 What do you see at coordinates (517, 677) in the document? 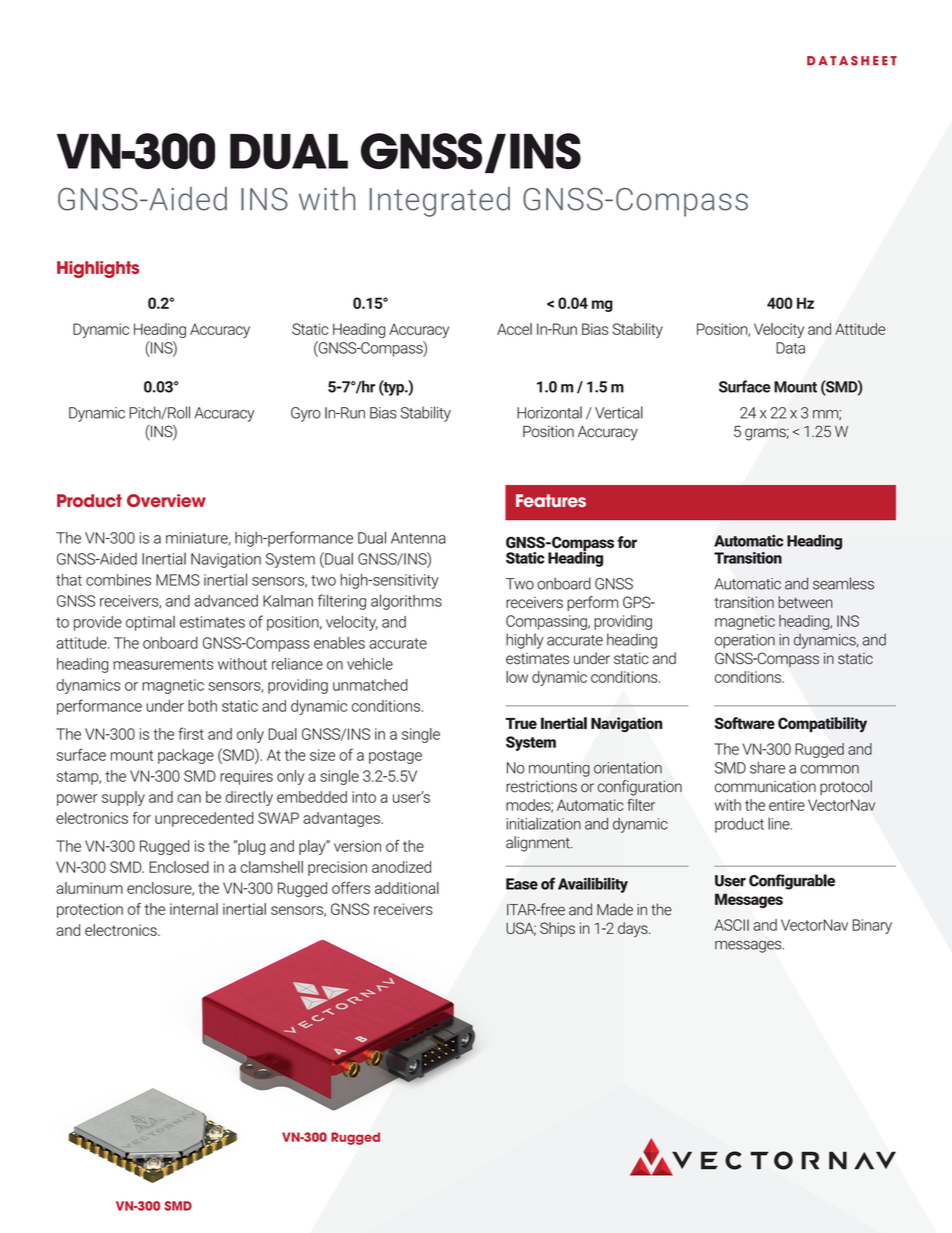
I see `low` at bounding box center [517, 677].
